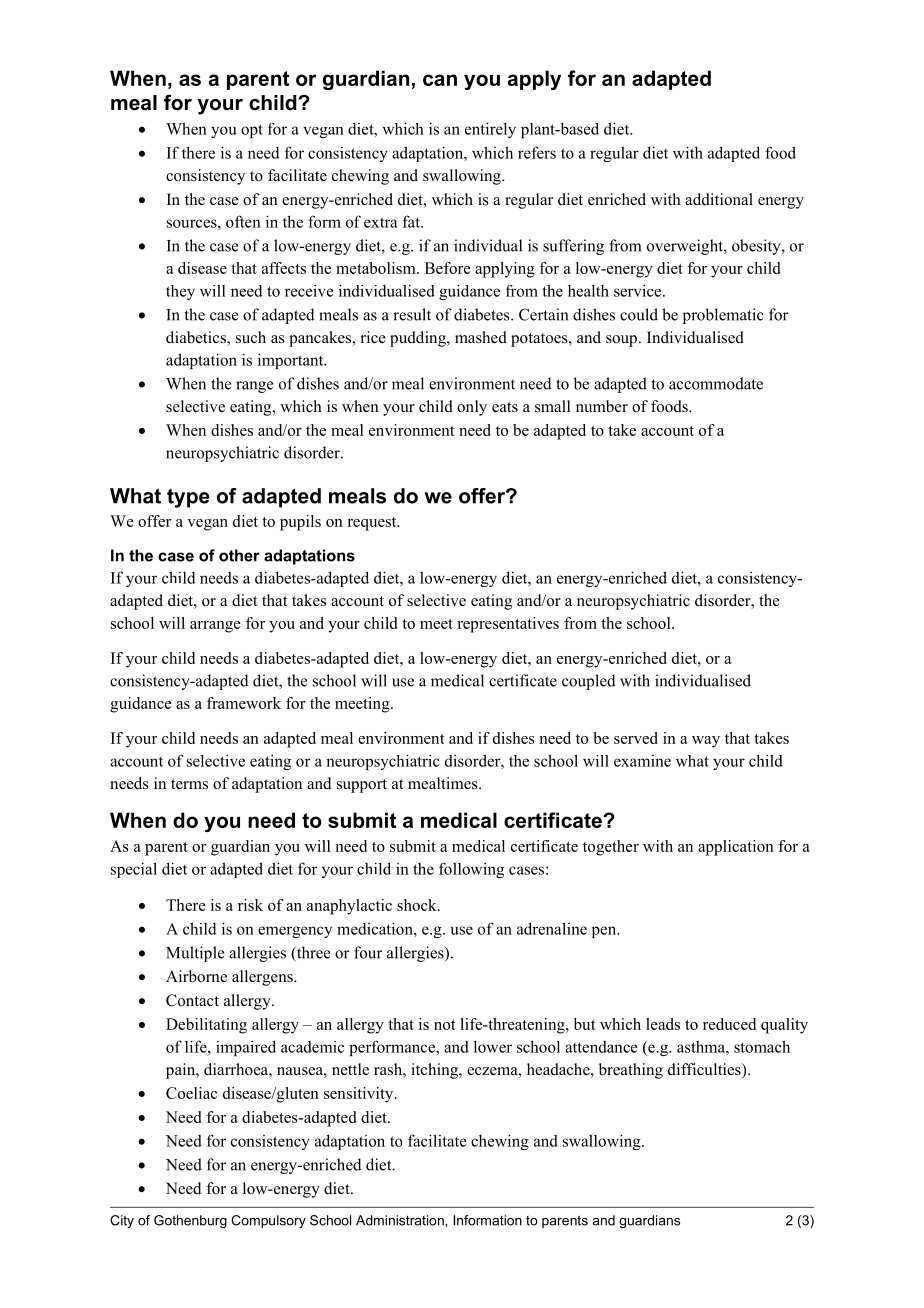 The height and width of the page is (1308, 924). What do you see at coordinates (631, 1071) in the page?
I see `breathing` at bounding box center [631, 1071].
